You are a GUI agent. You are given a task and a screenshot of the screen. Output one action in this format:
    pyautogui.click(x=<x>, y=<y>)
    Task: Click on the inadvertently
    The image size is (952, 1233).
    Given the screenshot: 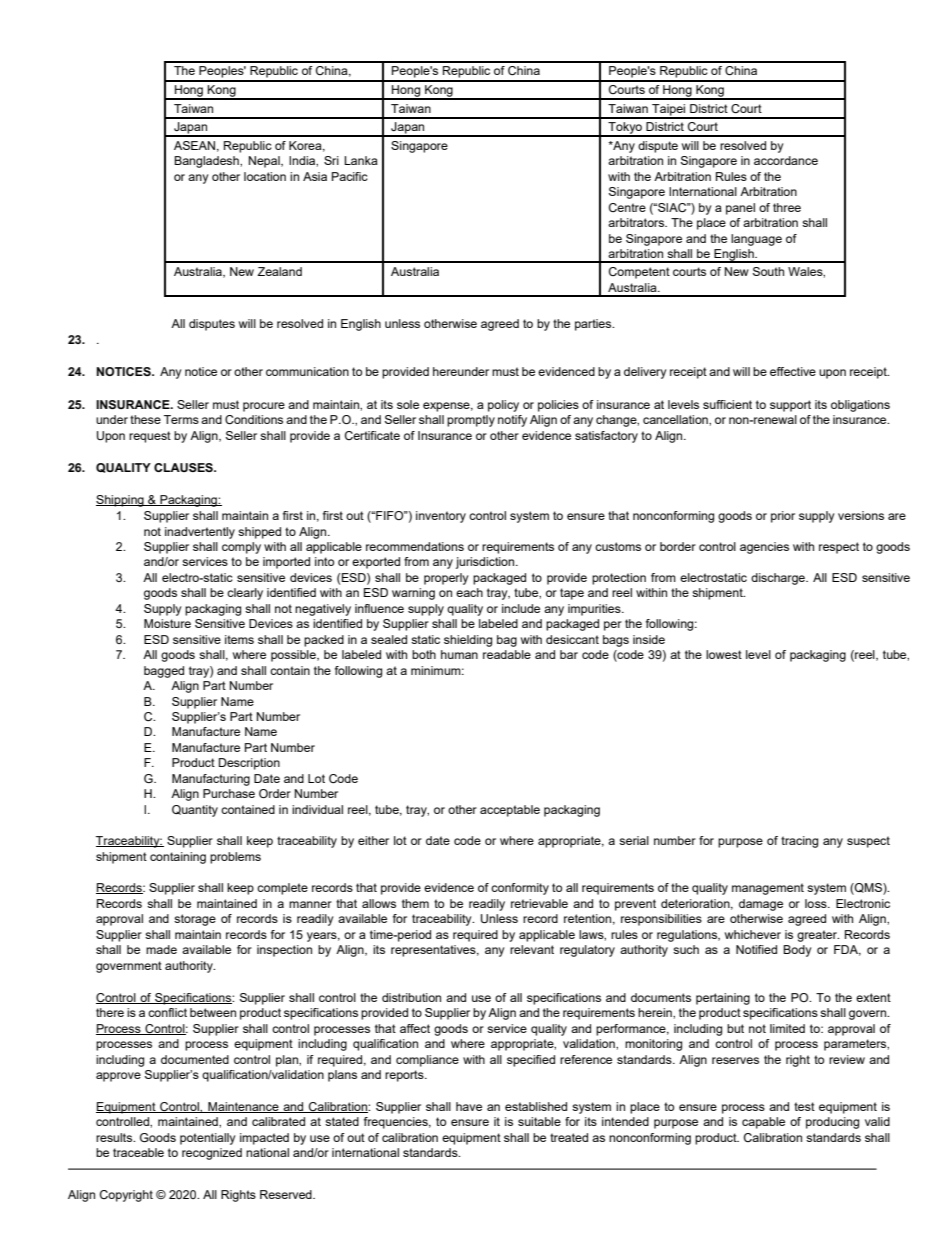 What is the action you would take?
    pyautogui.click(x=200, y=533)
